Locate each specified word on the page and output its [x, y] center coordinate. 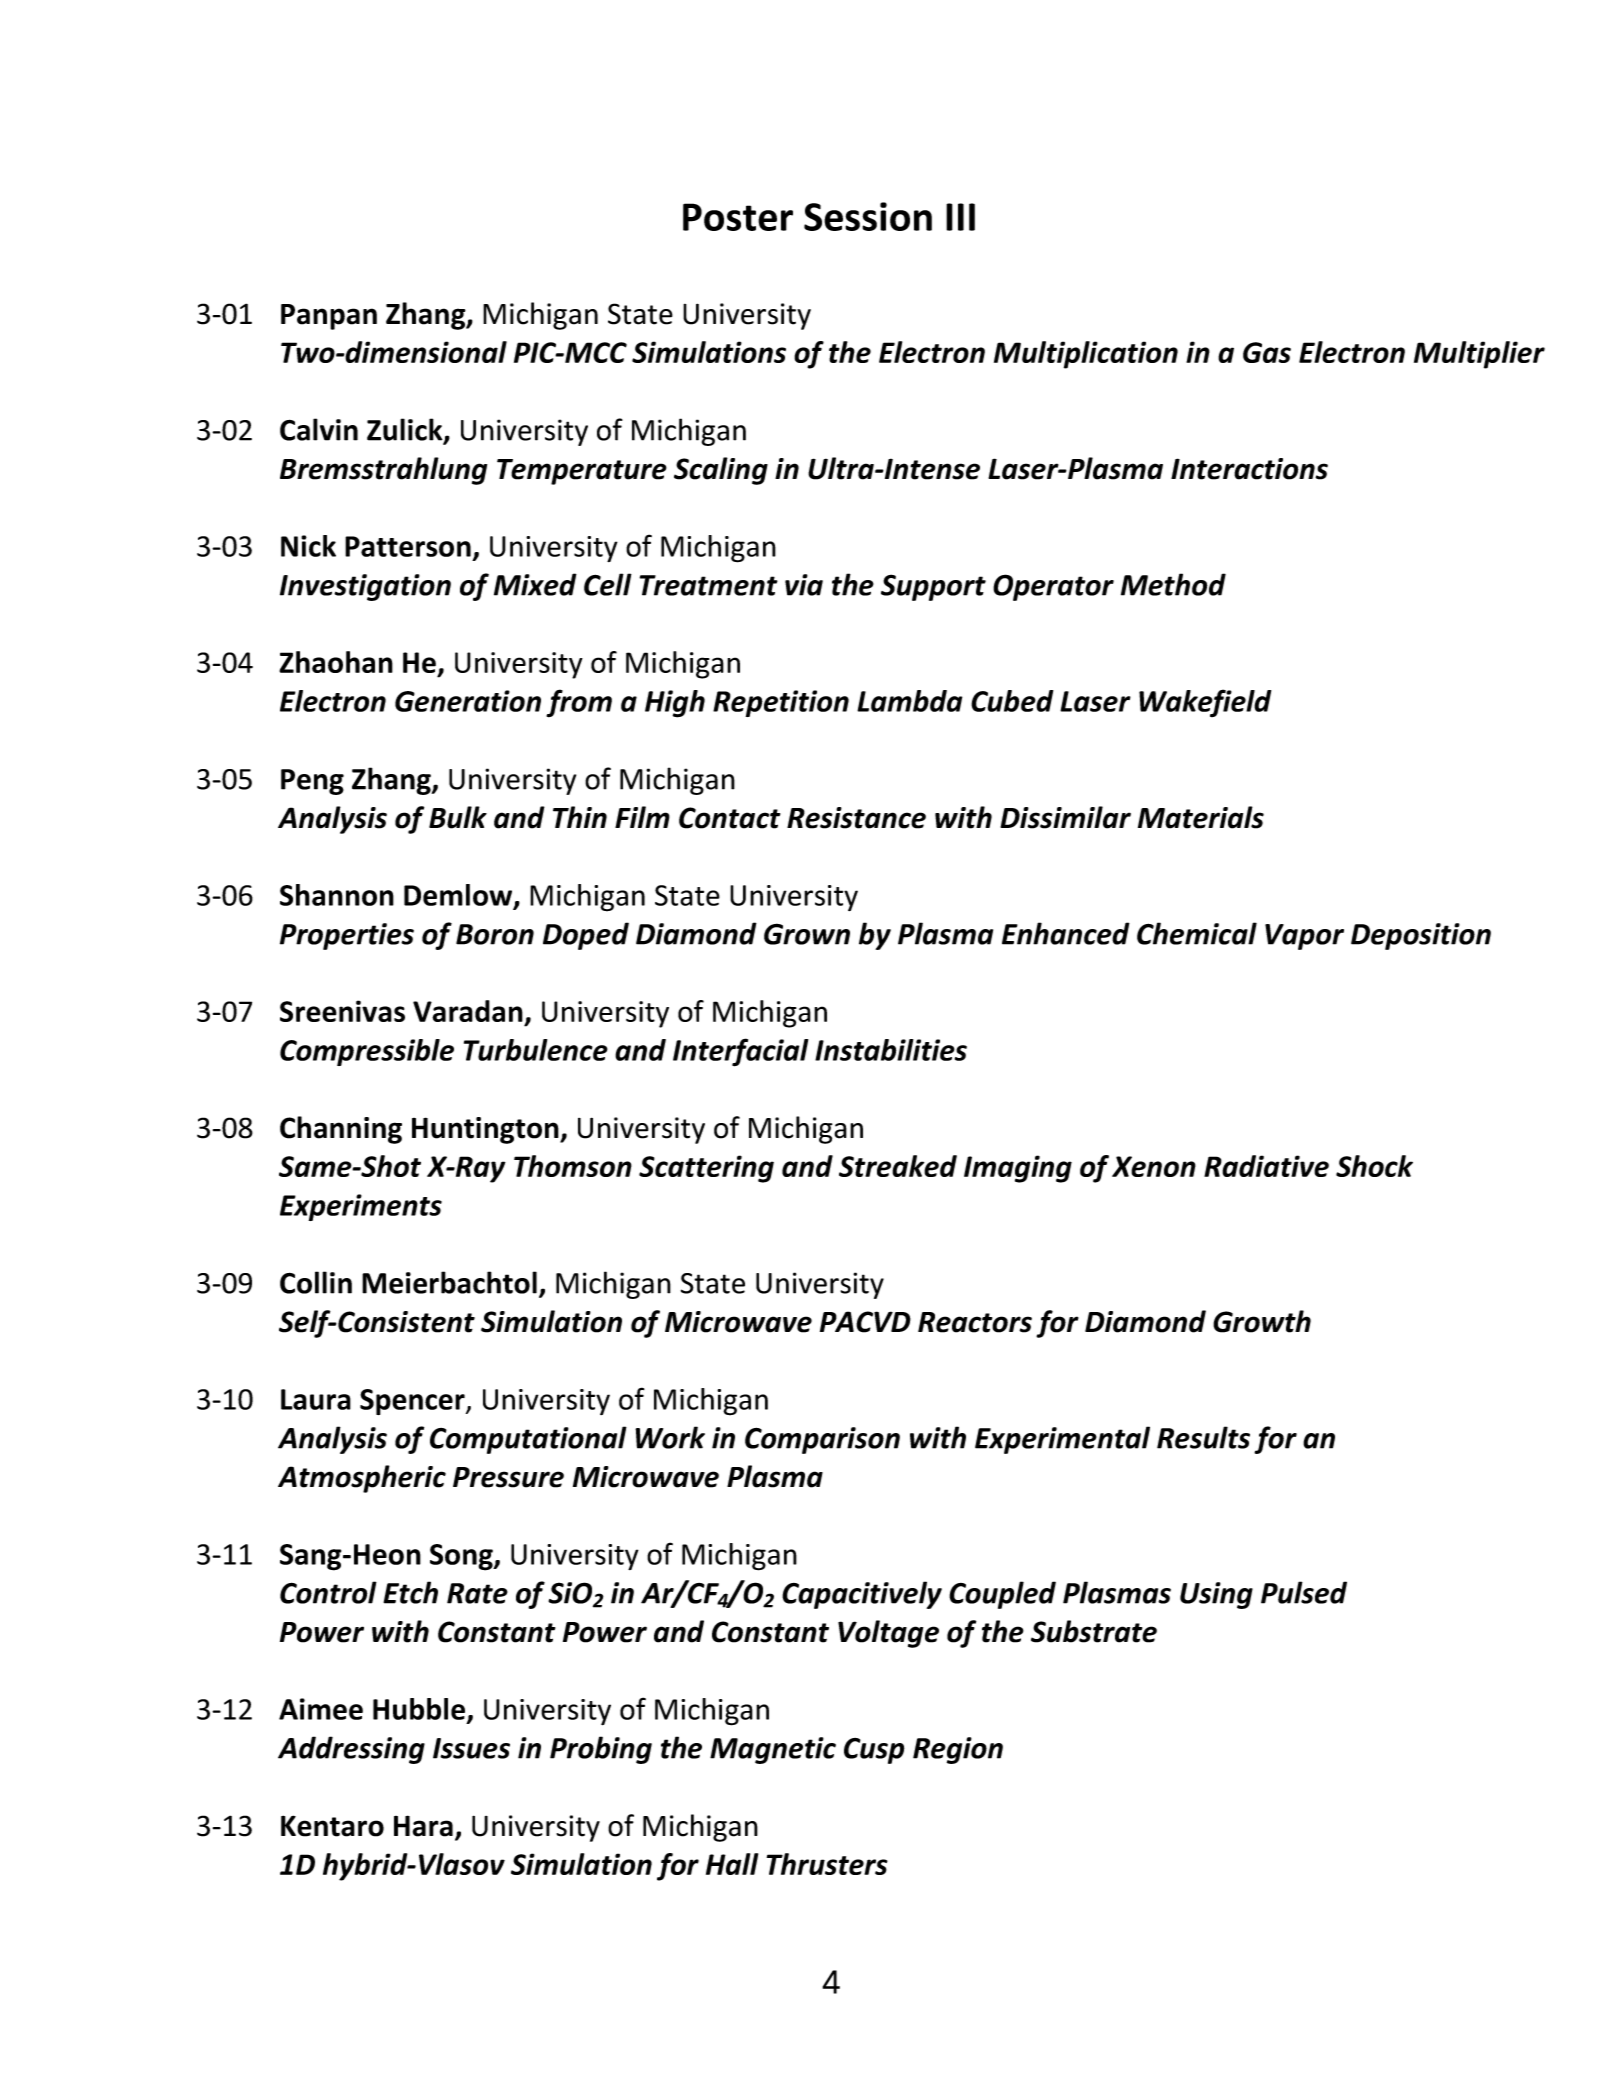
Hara [423, 1826]
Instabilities [891, 1050]
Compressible [367, 1052]
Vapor [1304, 937]
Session [868, 216]
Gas [1267, 352]
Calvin [319, 429]
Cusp [874, 1751]
